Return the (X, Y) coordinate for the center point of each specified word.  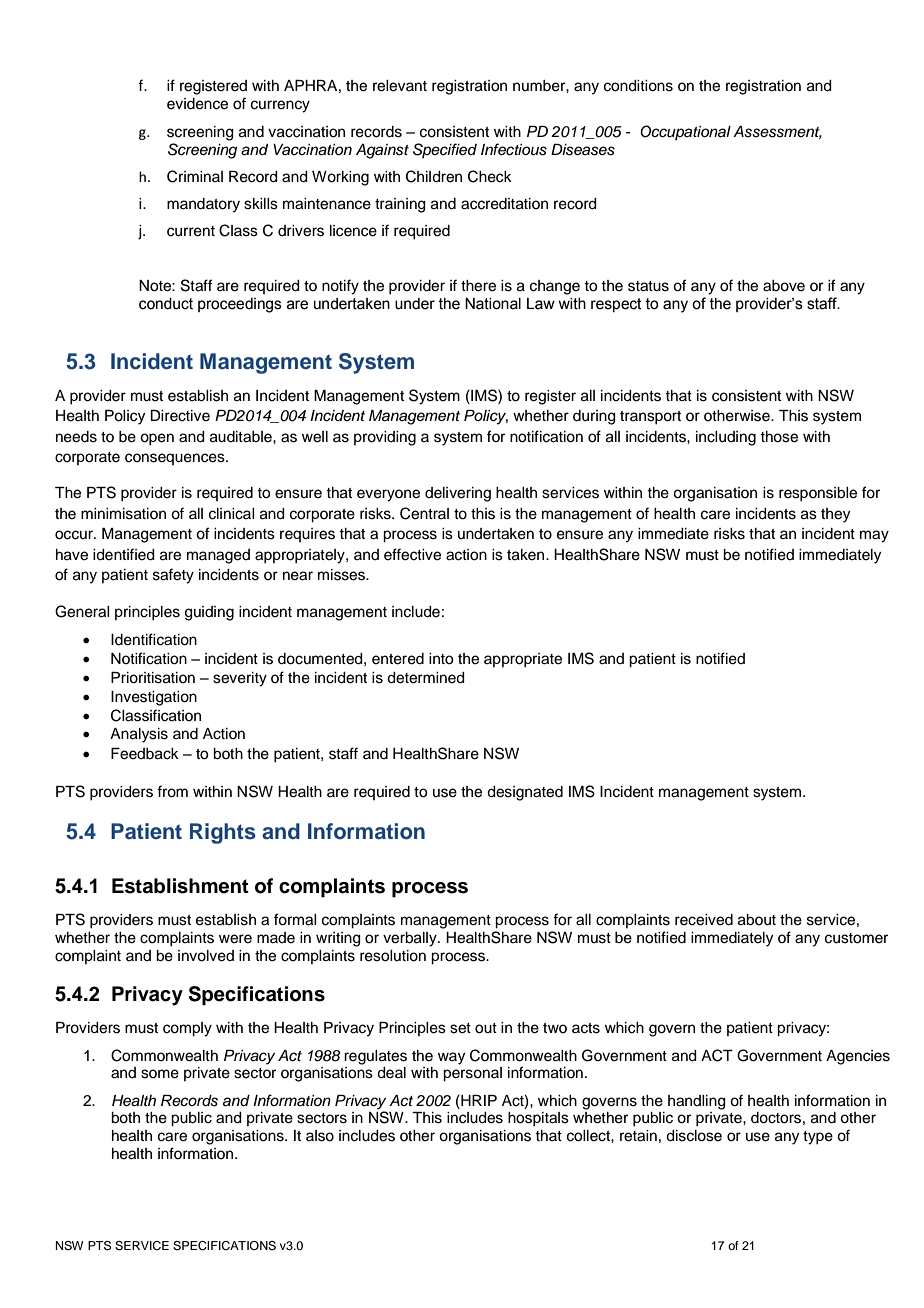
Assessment (777, 132)
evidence (197, 104)
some (160, 1074)
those (779, 437)
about (757, 920)
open (157, 439)
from (172, 791)
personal (472, 1074)
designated (525, 793)
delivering (458, 494)
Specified (445, 150)
